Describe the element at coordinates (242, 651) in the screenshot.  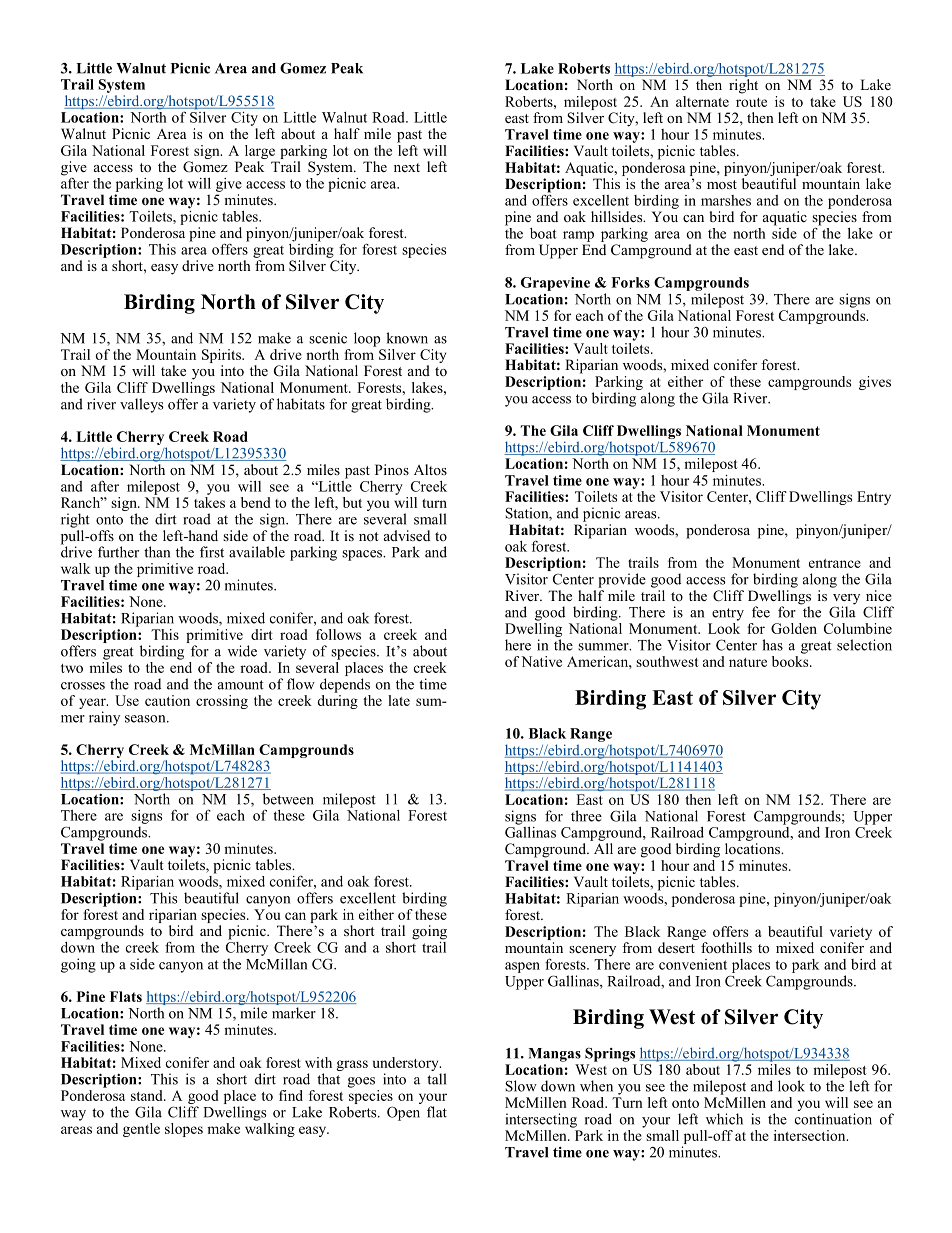
I see `wide` at that location.
